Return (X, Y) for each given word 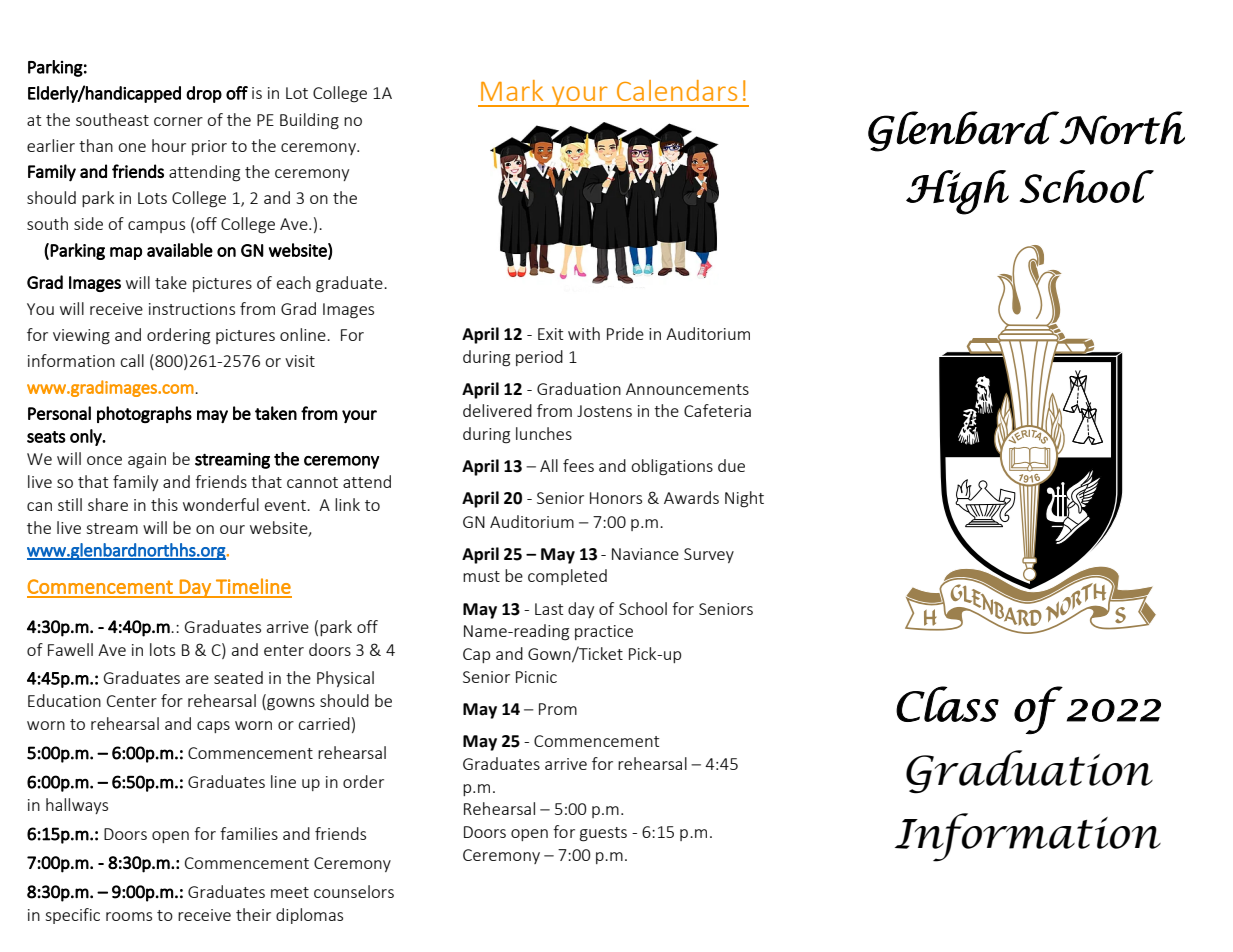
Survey (709, 555)
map (126, 253)
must (481, 576)
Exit (550, 334)
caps (213, 727)
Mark (512, 90)
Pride (625, 333)
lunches (544, 433)
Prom (558, 709)
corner (178, 121)
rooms (129, 916)
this (164, 504)
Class (947, 704)
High (957, 192)
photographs (144, 414)
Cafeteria (717, 410)
